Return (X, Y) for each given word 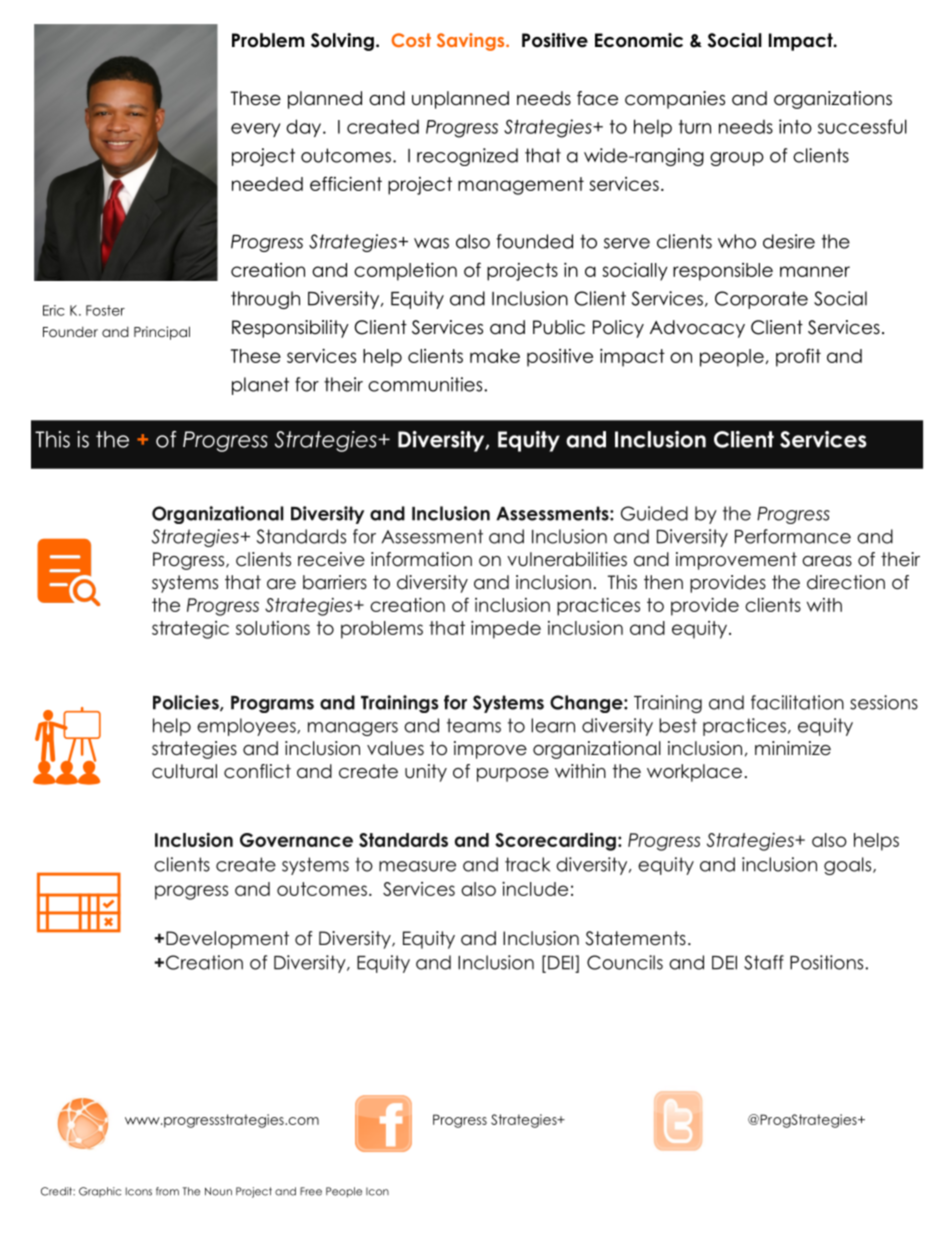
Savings (472, 42)
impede (506, 630)
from (167, 1191)
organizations (833, 100)
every (255, 130)
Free (311, 1191)
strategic (190, 630)
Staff (764, 962)
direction (846, 582)
